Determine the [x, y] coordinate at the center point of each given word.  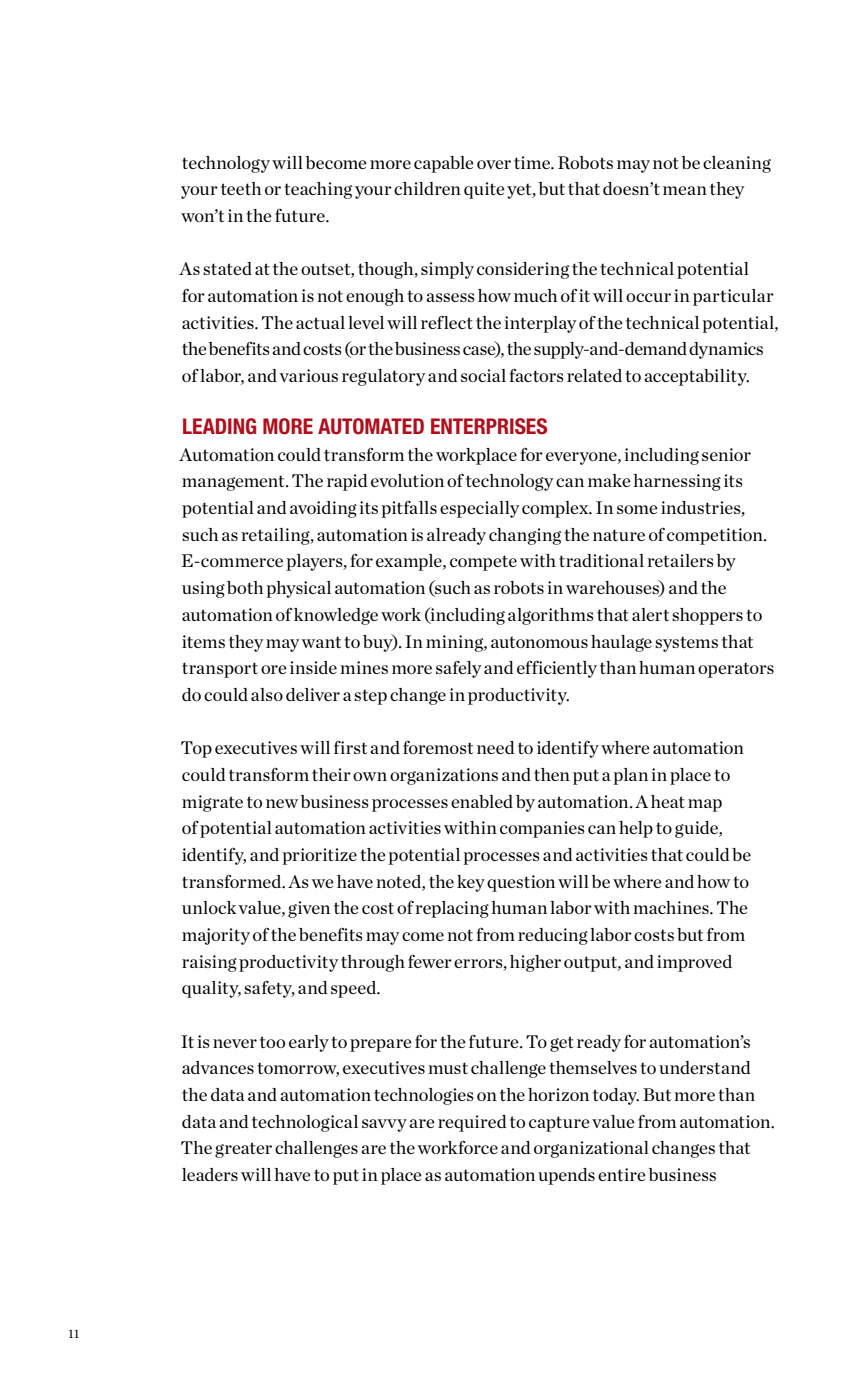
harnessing [677, 482]
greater [243, 1150]
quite [484, 190]
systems [686, 644]
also [267, 694]
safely [458, 669]
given [309, 909]
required [472, 1123]
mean [685, 190]
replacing [452, 909]
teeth [241, 188]
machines [672, 907]
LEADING [219, 426]
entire [622, 1174]
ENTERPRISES [489, 426]
